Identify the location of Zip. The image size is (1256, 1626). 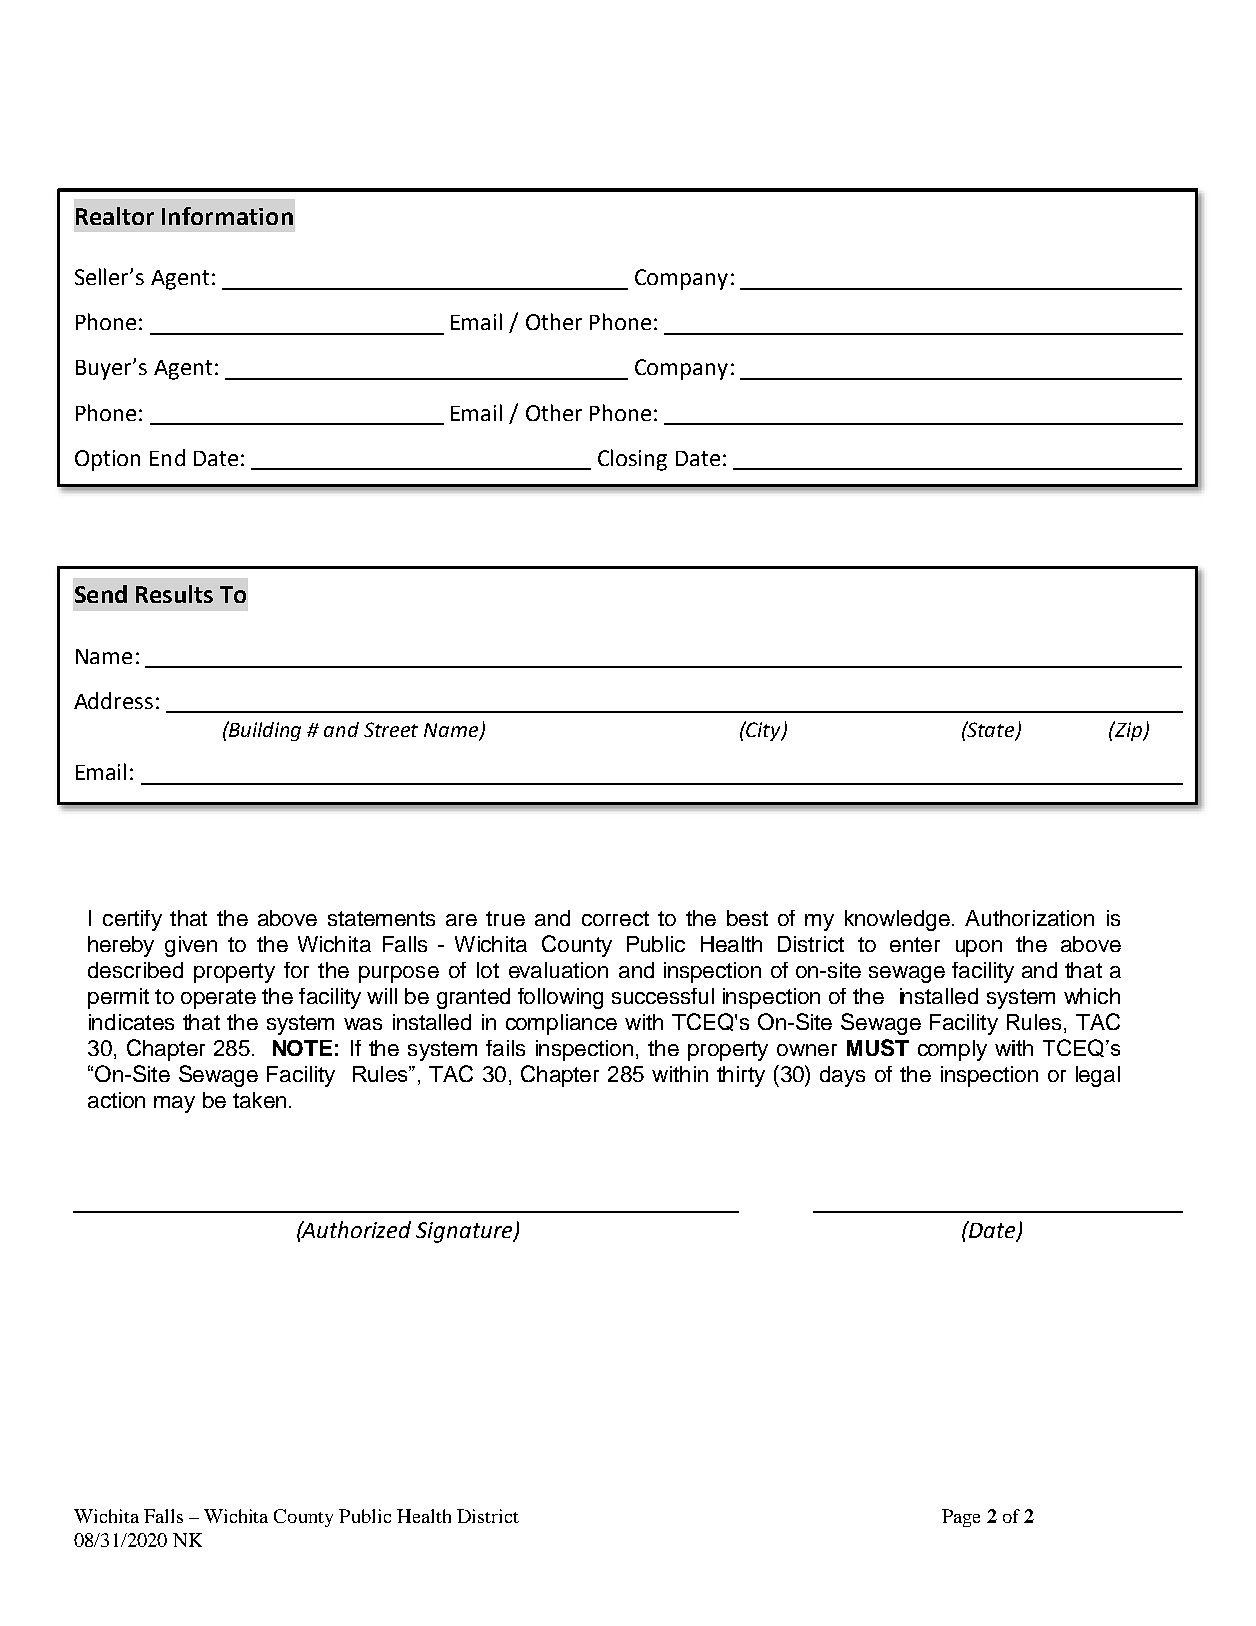
(1128, 731).
